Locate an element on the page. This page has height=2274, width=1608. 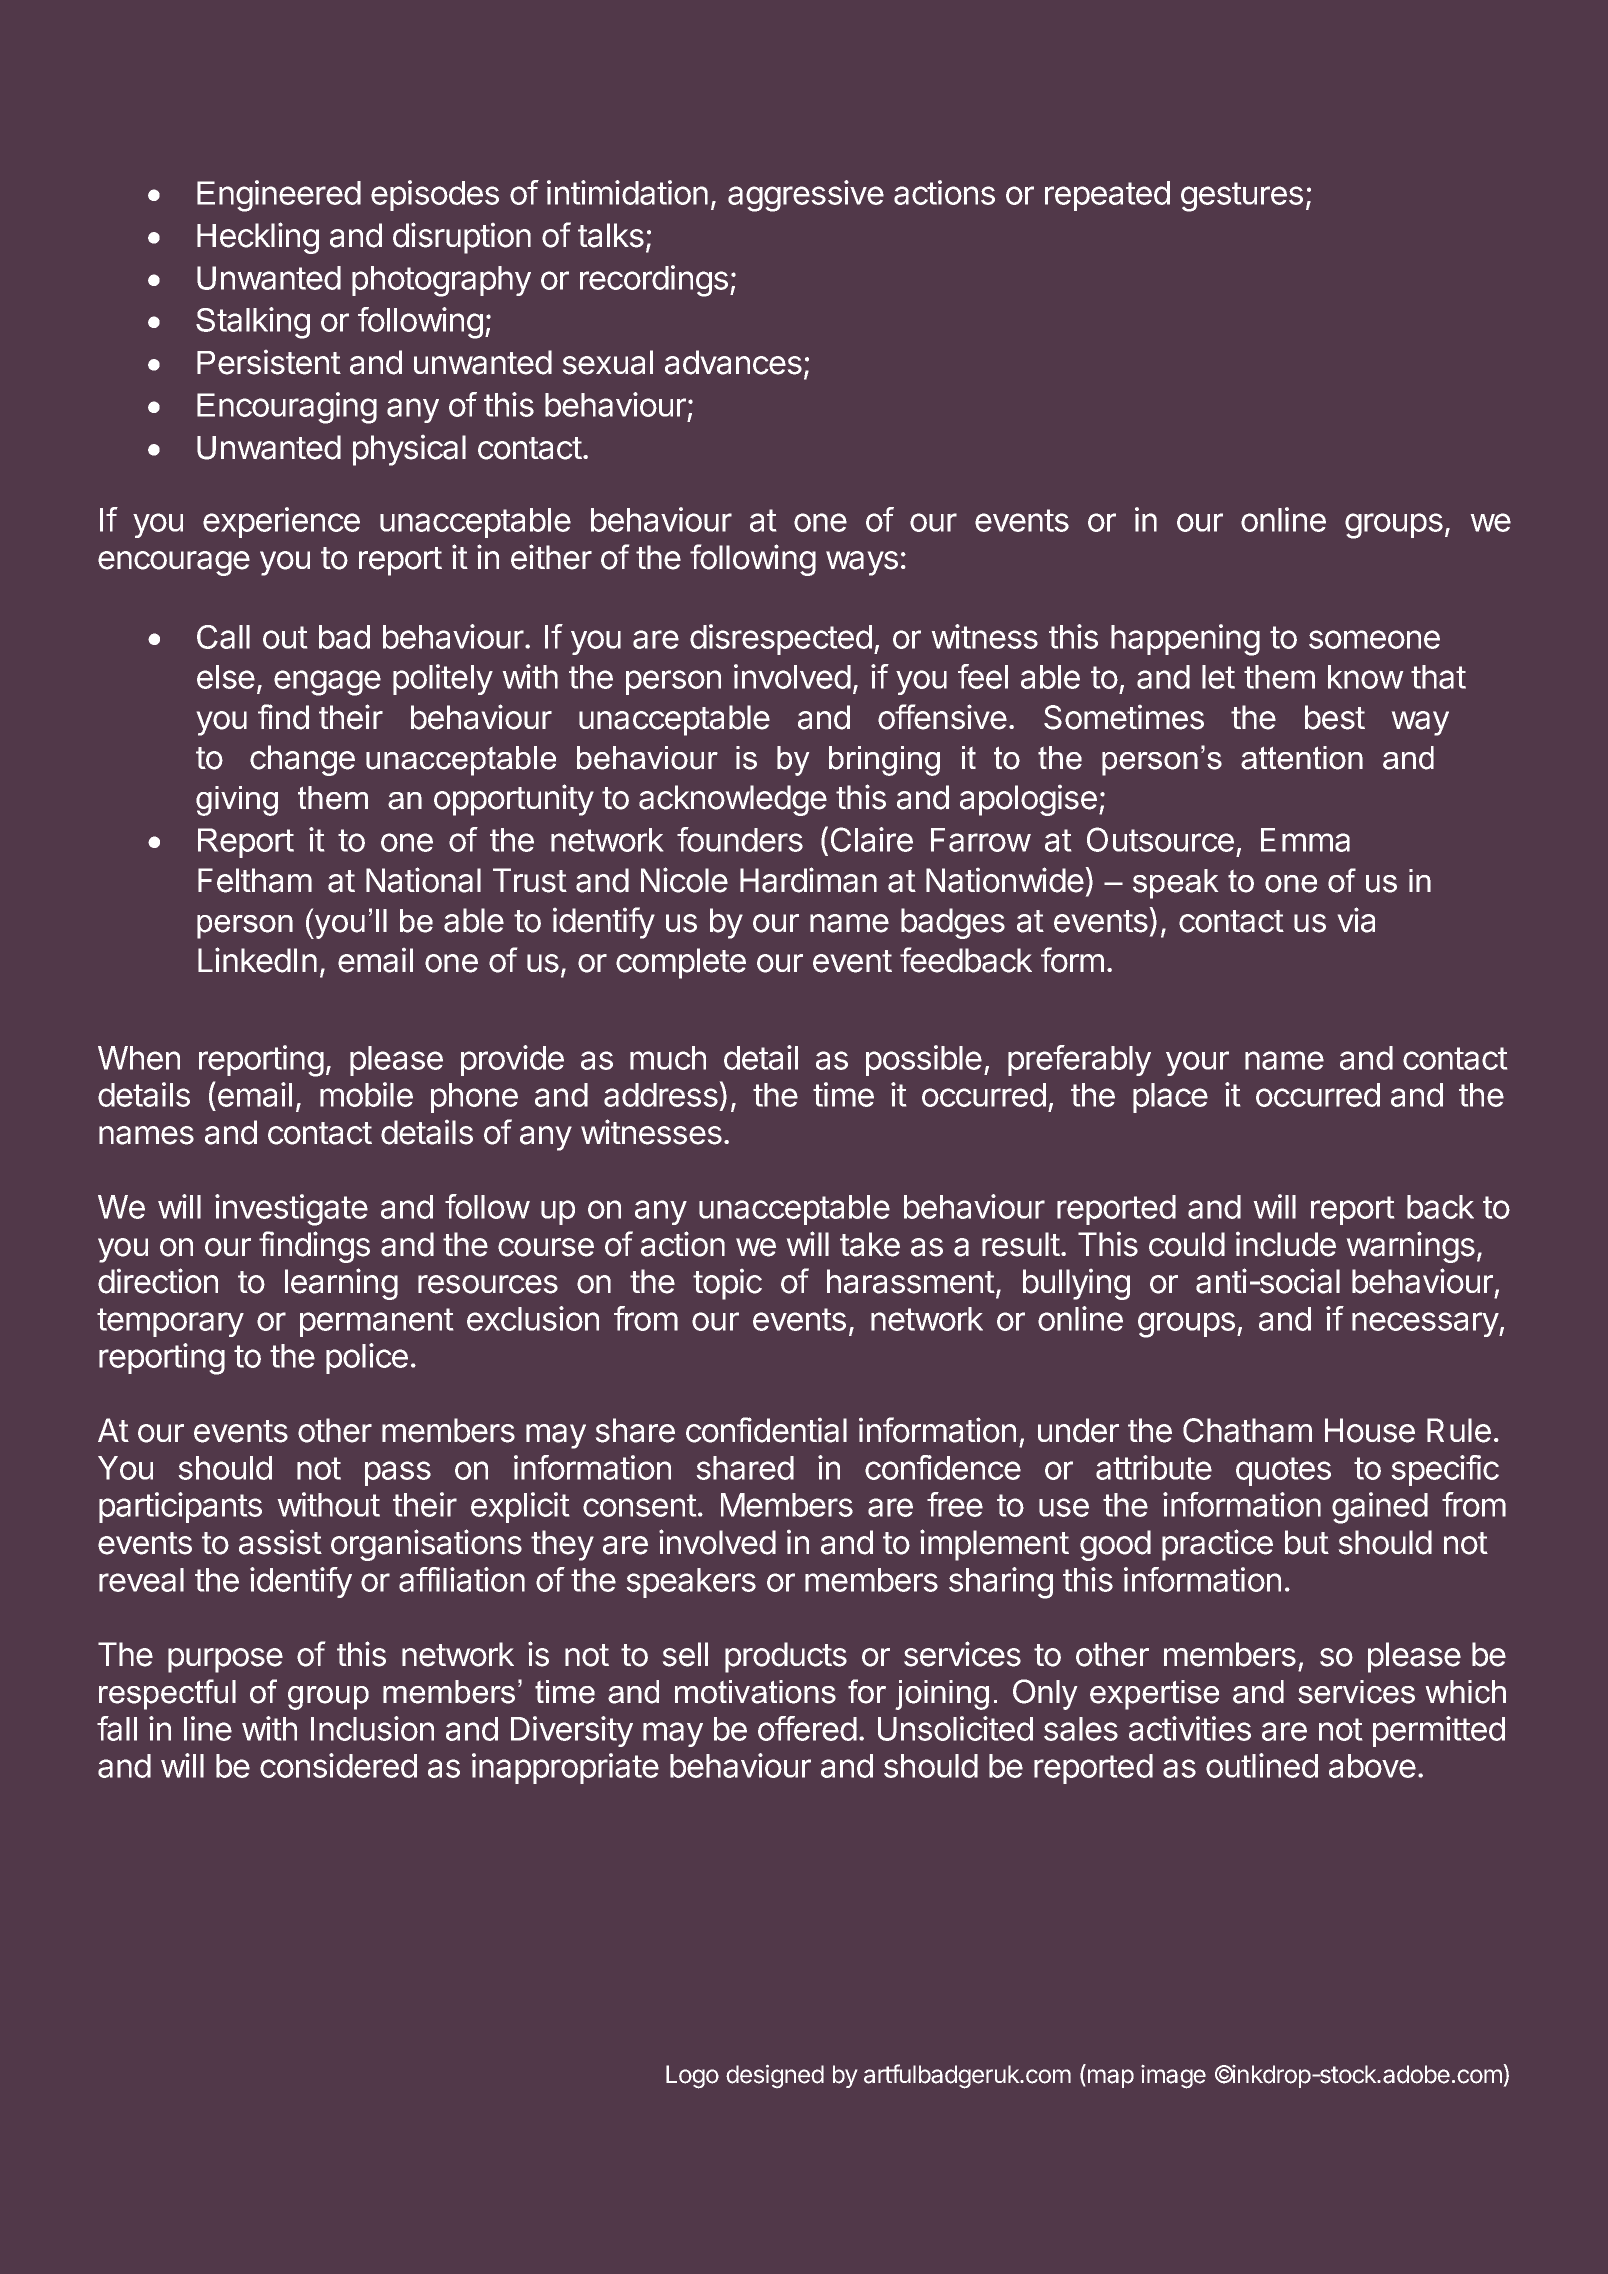
considered is located at coordinates (338, 1765).
